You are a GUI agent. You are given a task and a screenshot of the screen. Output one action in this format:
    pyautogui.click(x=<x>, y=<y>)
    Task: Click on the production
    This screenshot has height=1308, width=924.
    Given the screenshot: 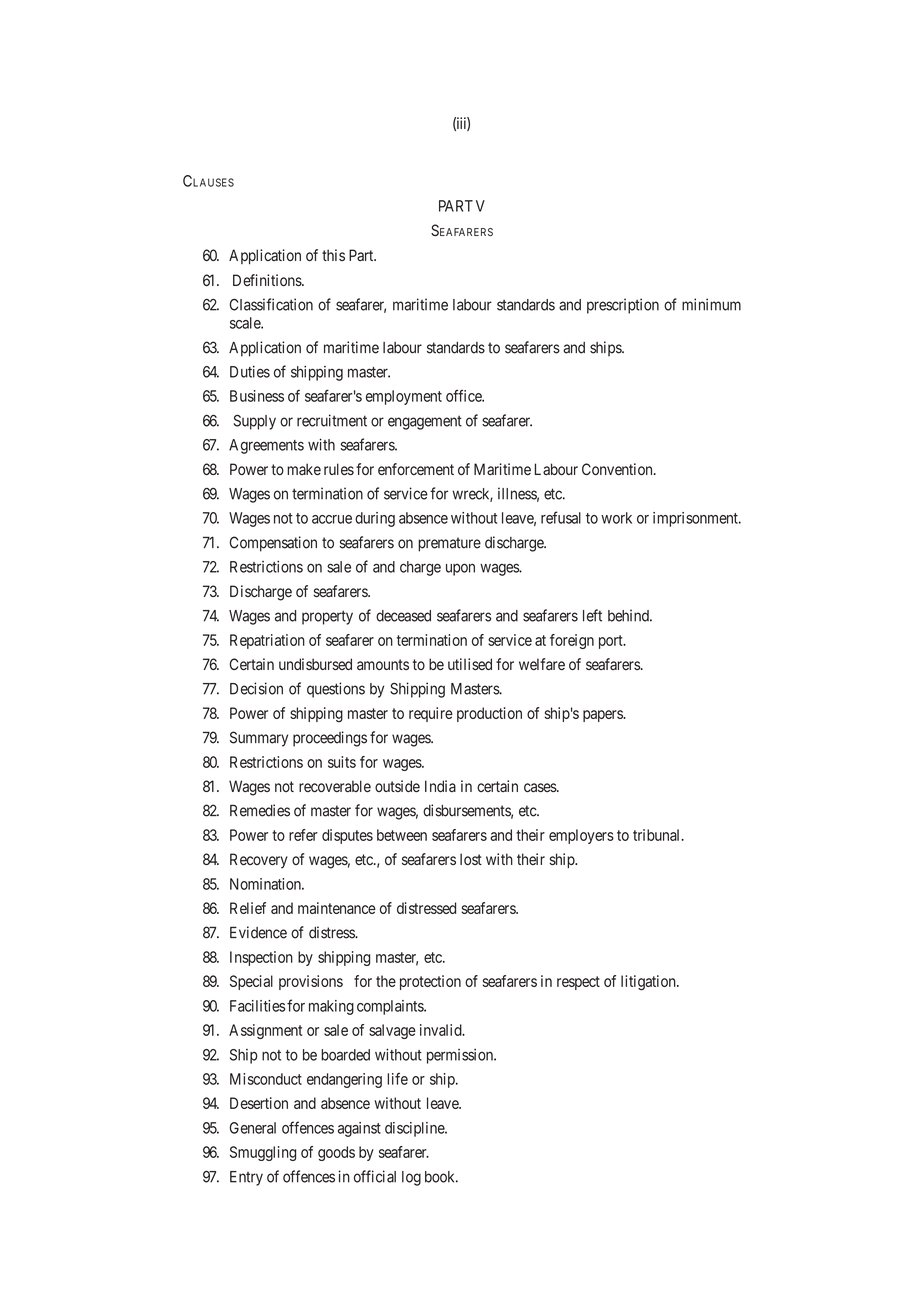 What is the action you would take?
    pyautogui.click(x=489, y=714)
